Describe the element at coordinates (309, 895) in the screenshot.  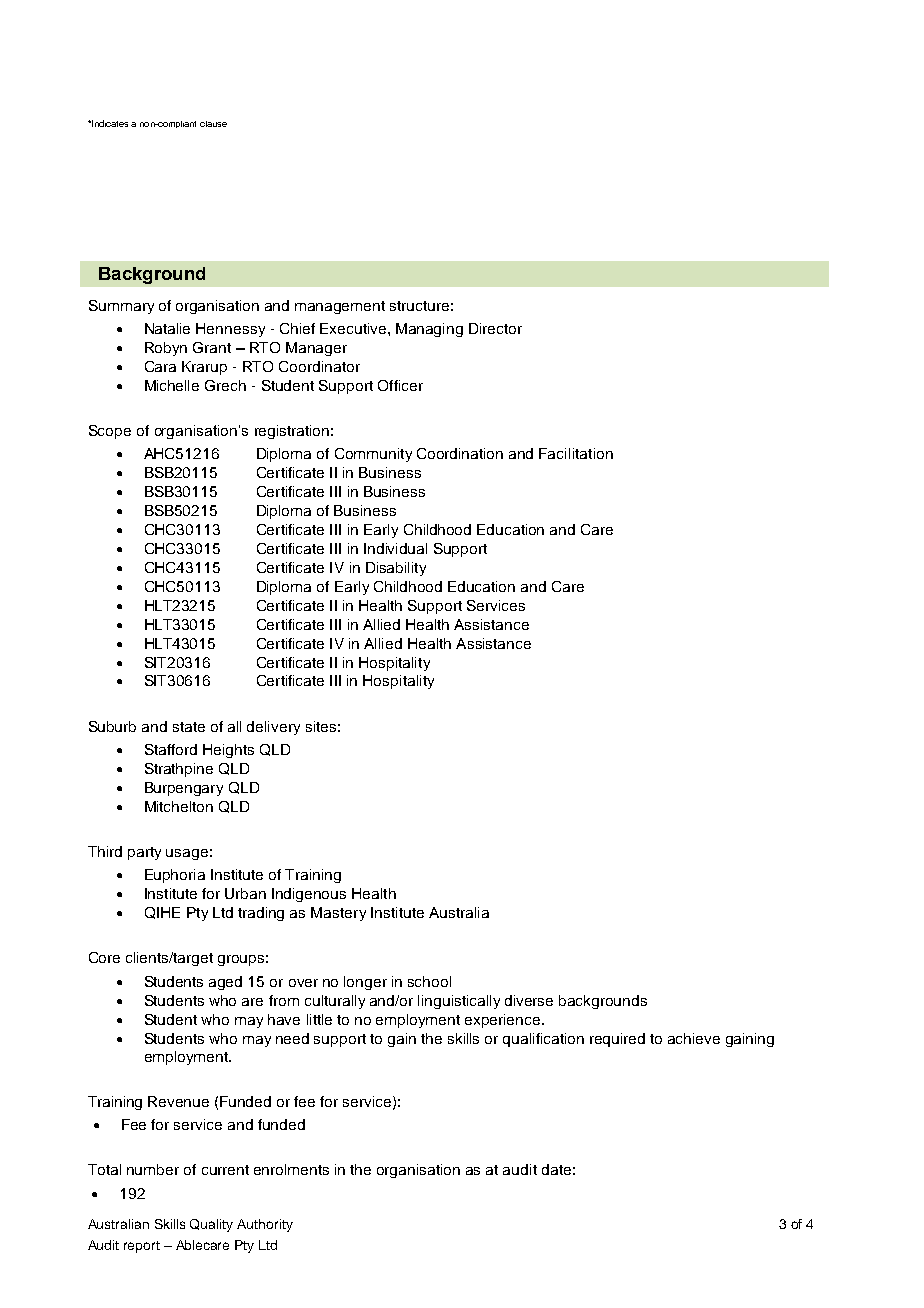
I see `Indigenous` at that location.
